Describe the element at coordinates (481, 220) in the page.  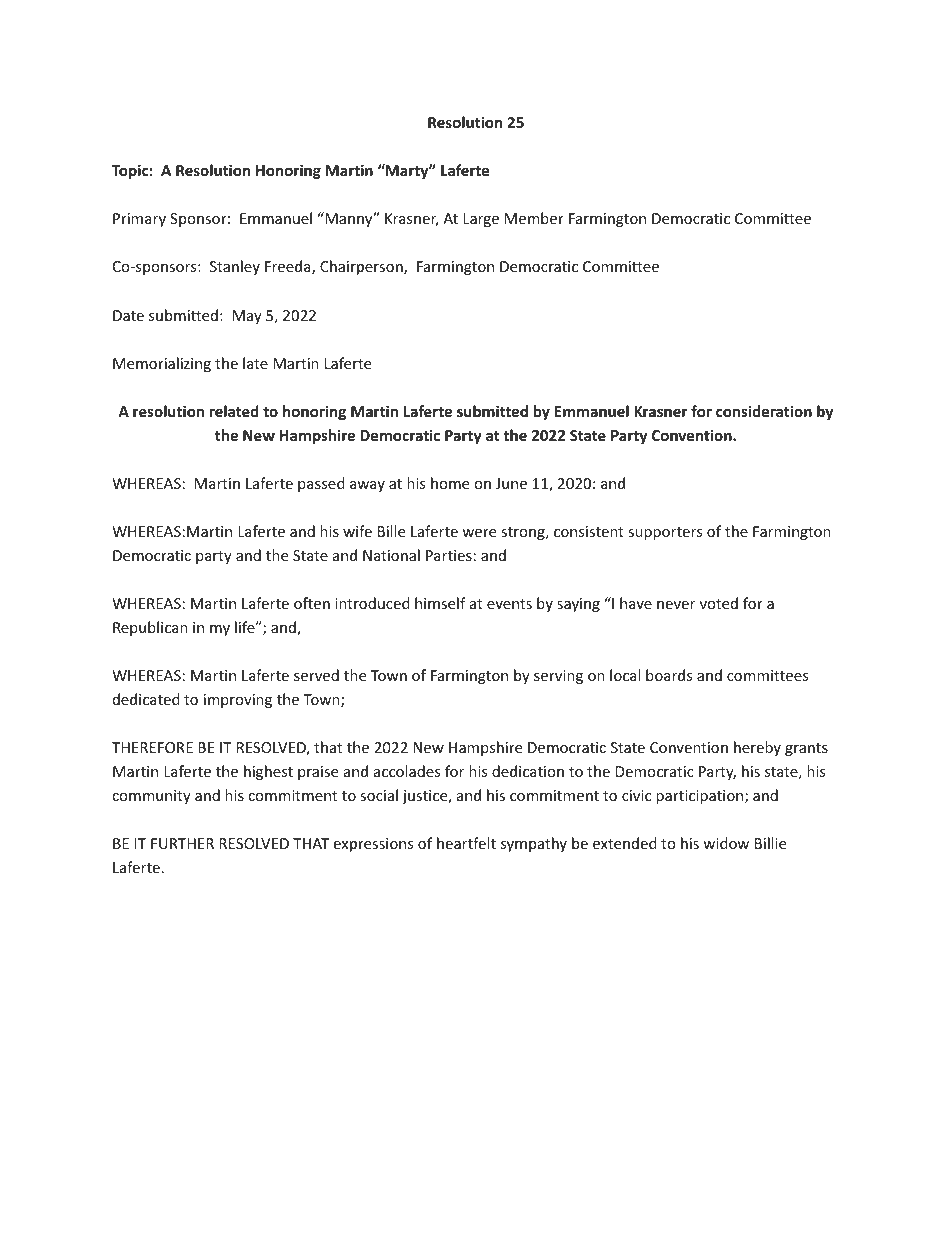
I see `Large` at that location.
